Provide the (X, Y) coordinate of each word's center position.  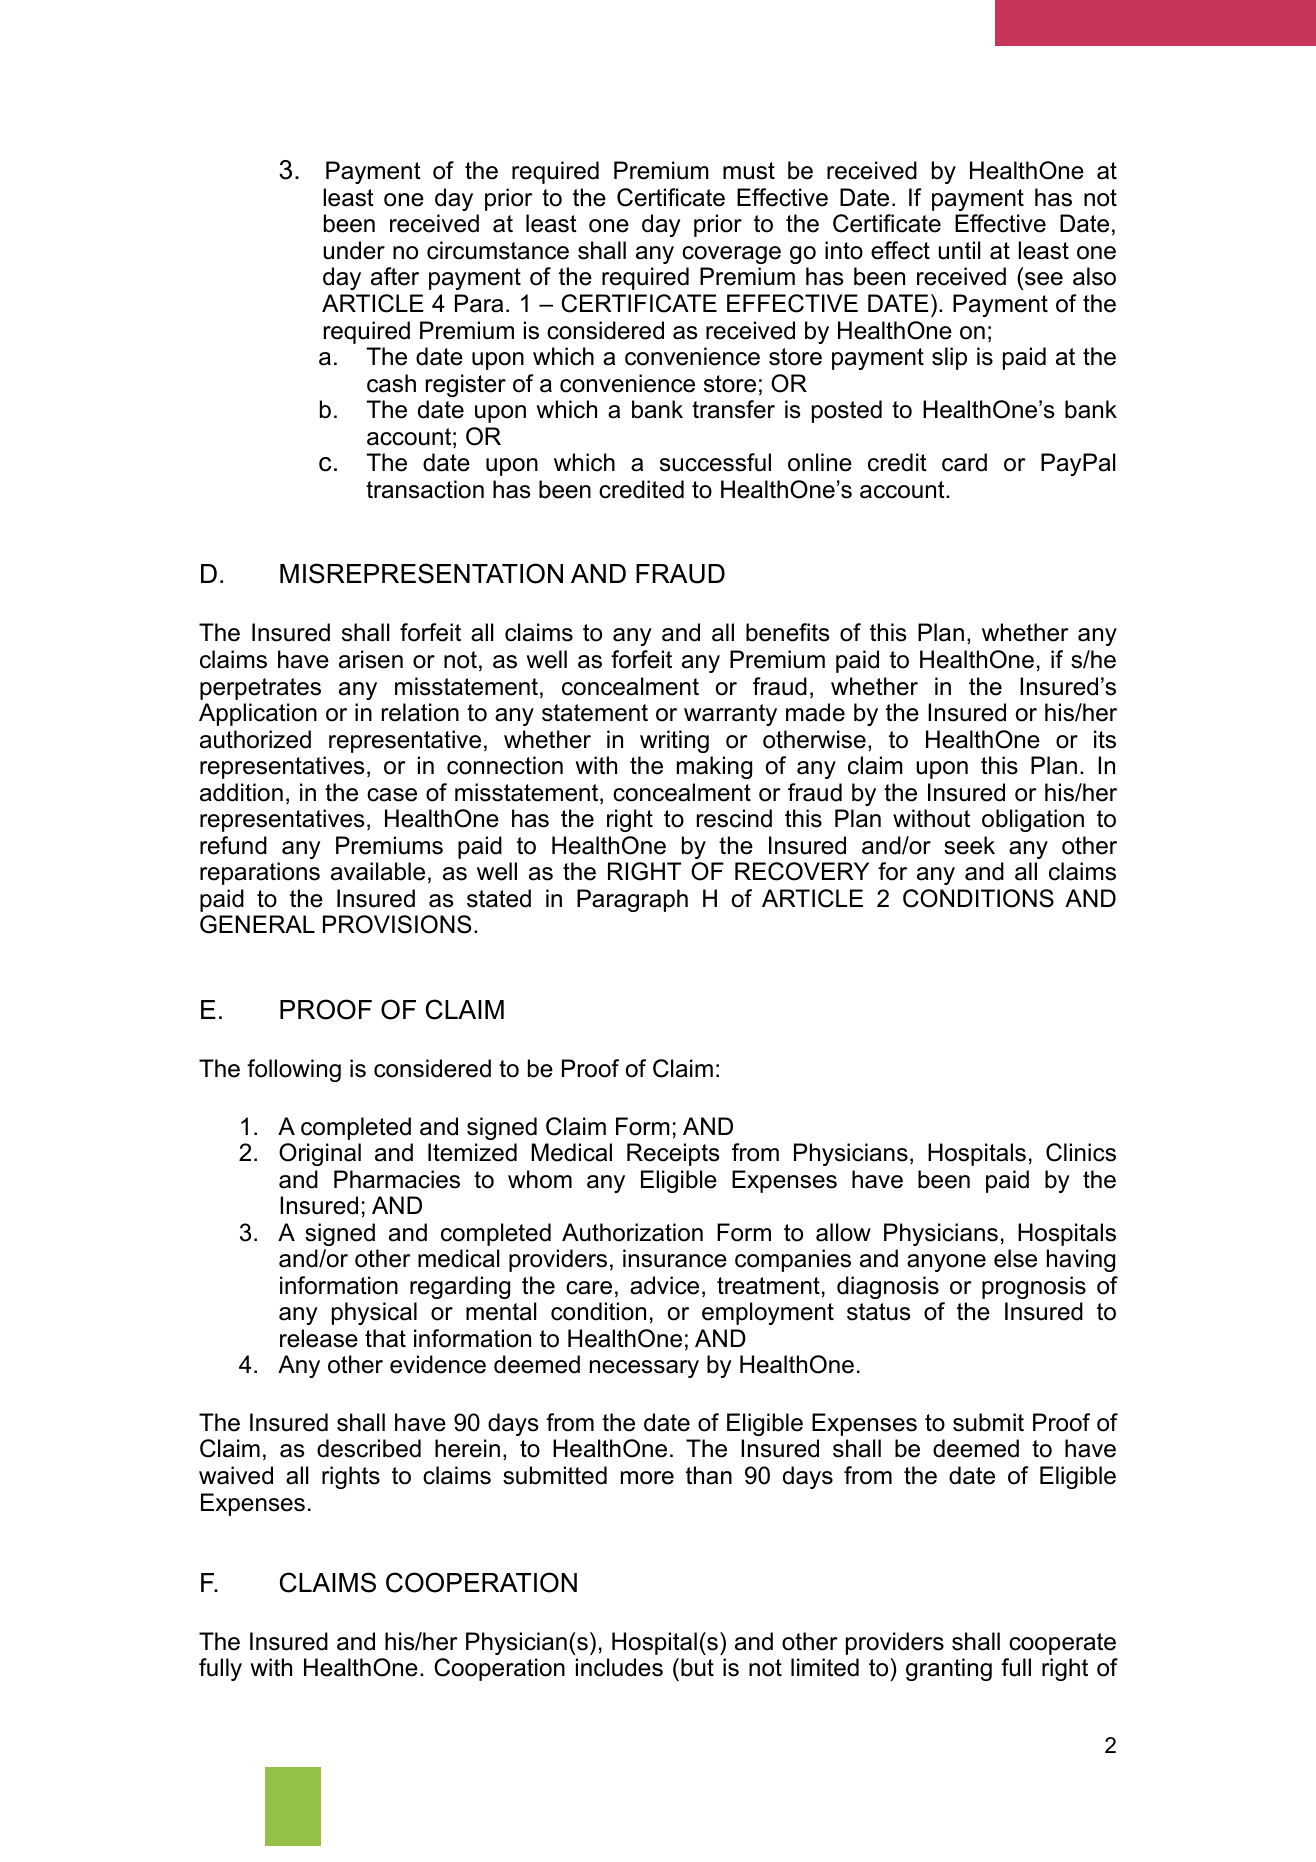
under (354, 250)
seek (969, 845)
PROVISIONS (397, 924)
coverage (731, 255)
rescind (734, 818)
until (959, 250)
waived (236, 1475)
